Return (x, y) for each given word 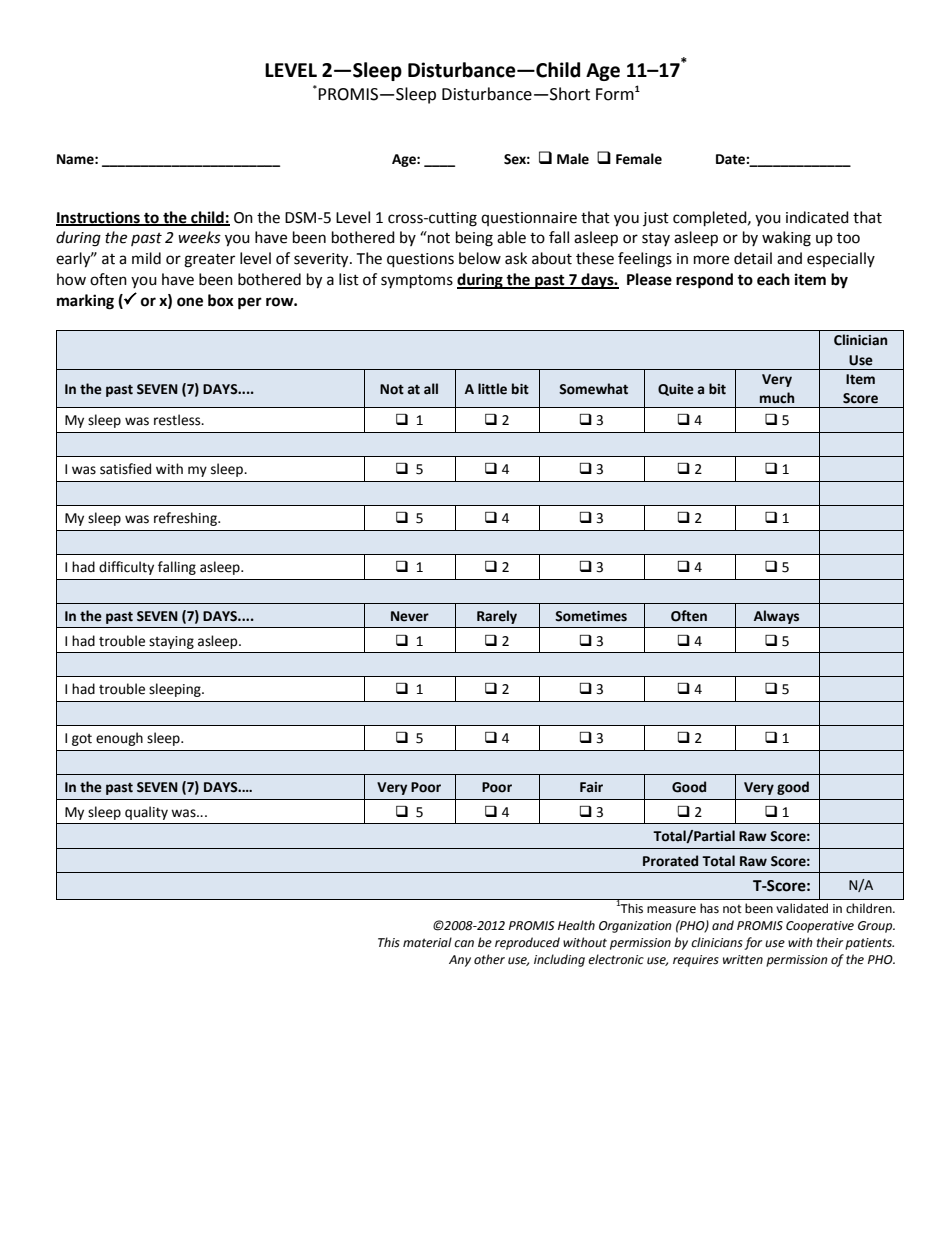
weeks (199, 237)
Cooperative (820, 927)
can (464, 943)
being (474, 239)
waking (786, 239)
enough (119, 739)
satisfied (125, 469)
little (492, 389)
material (427, 942)
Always (776, 617)
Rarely (497, 617)
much (777, 398)
